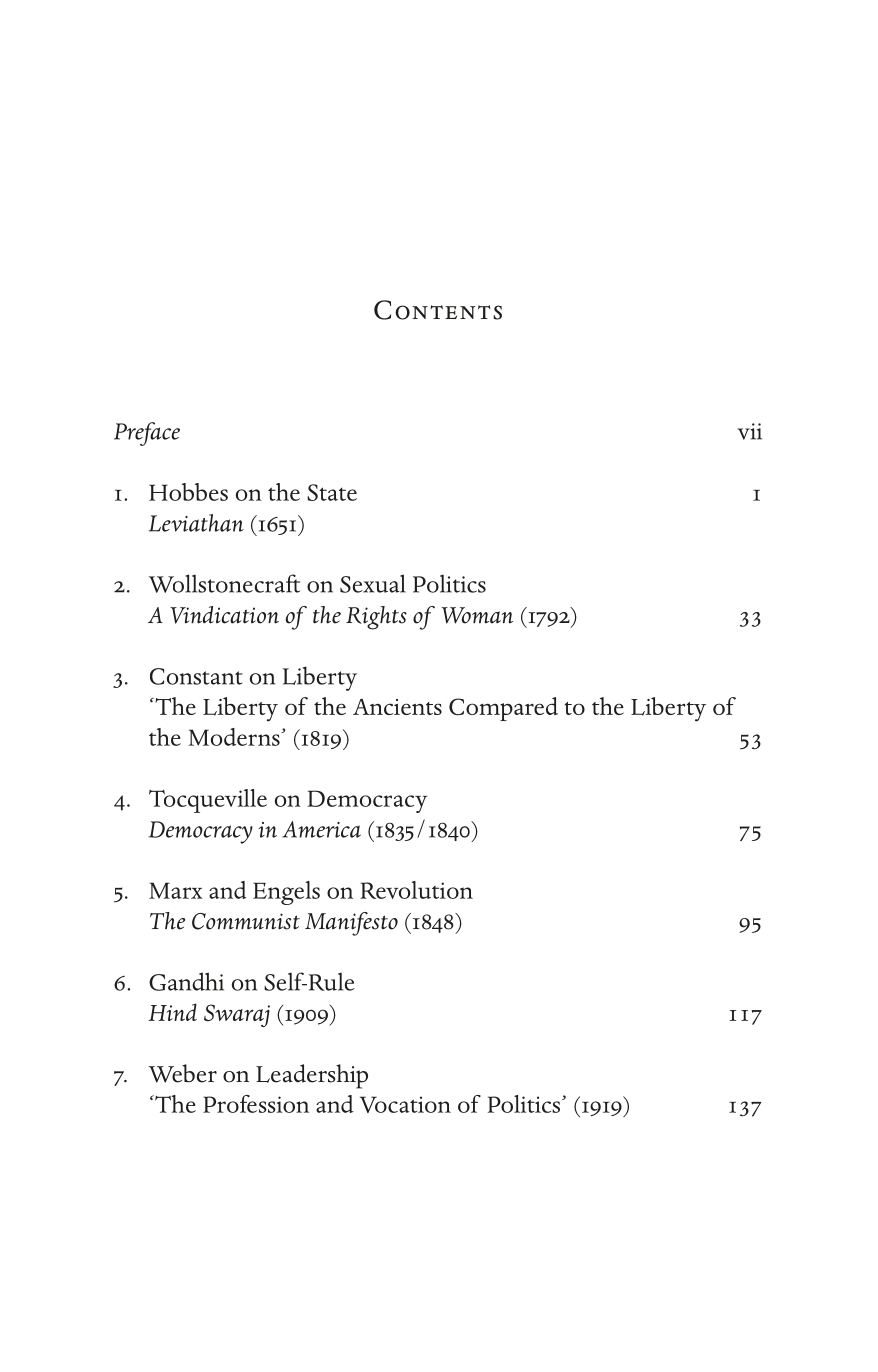 This page has height=1372, width=878. Describe the element at coordinates (196, 523) in the page. I see `Leviathan` at that location.
